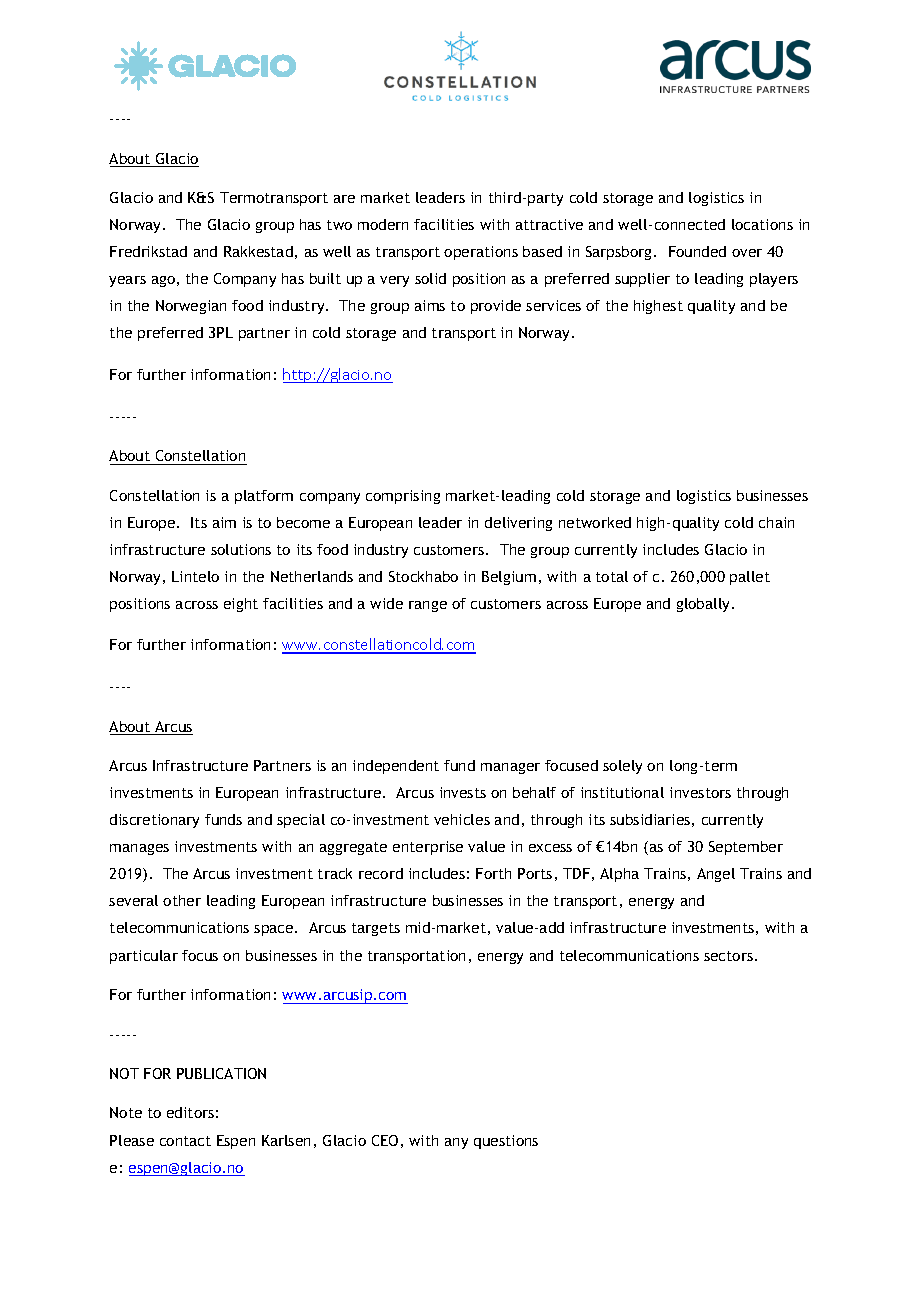 This screenshot has width=924, height=1308. What do you see at coordinates (705, 605) in the screenshot?
I see `globally` at bounding box center [705, 605].
